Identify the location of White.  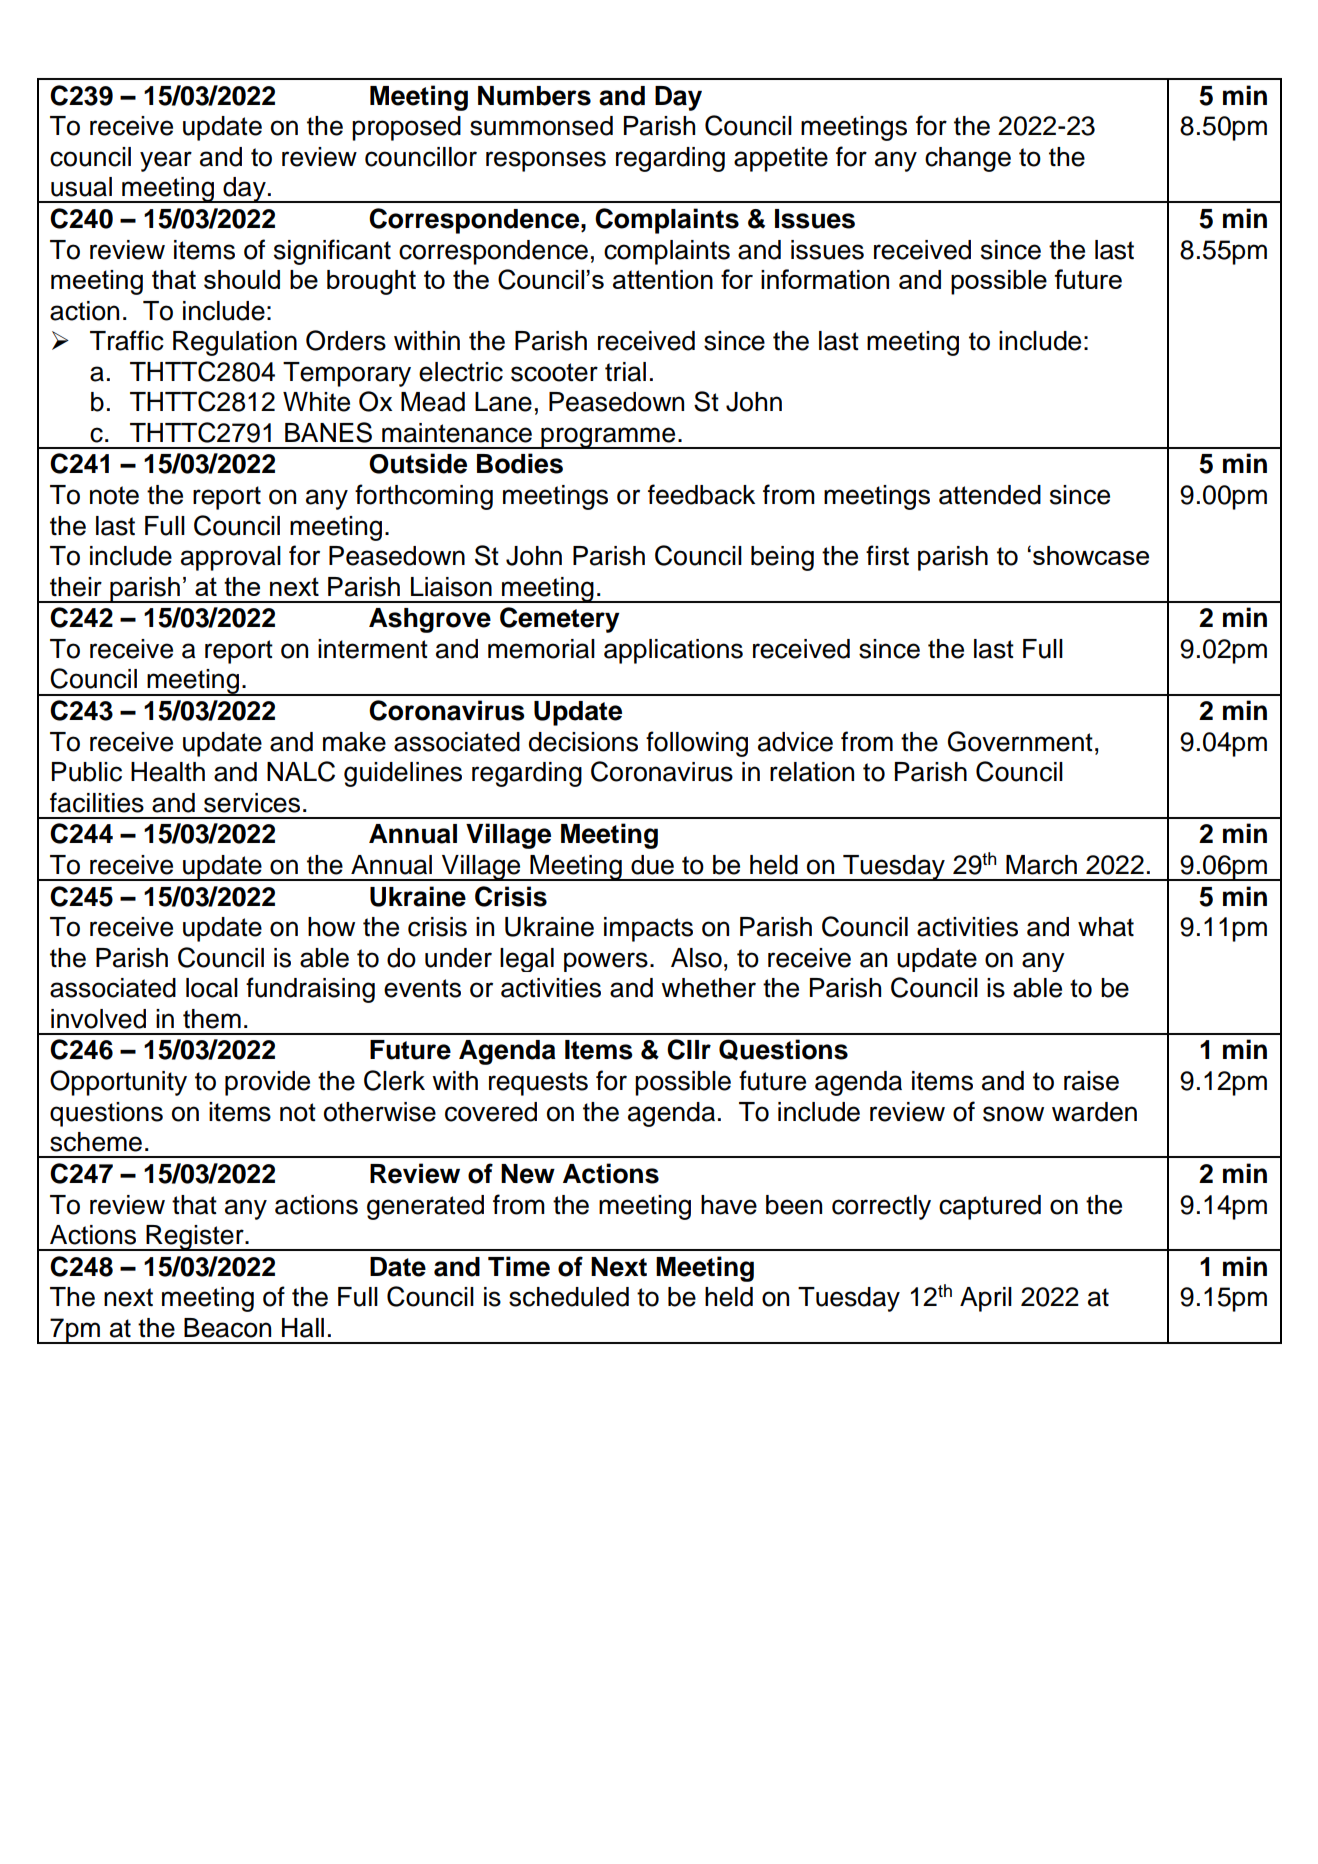
(316, 402).
